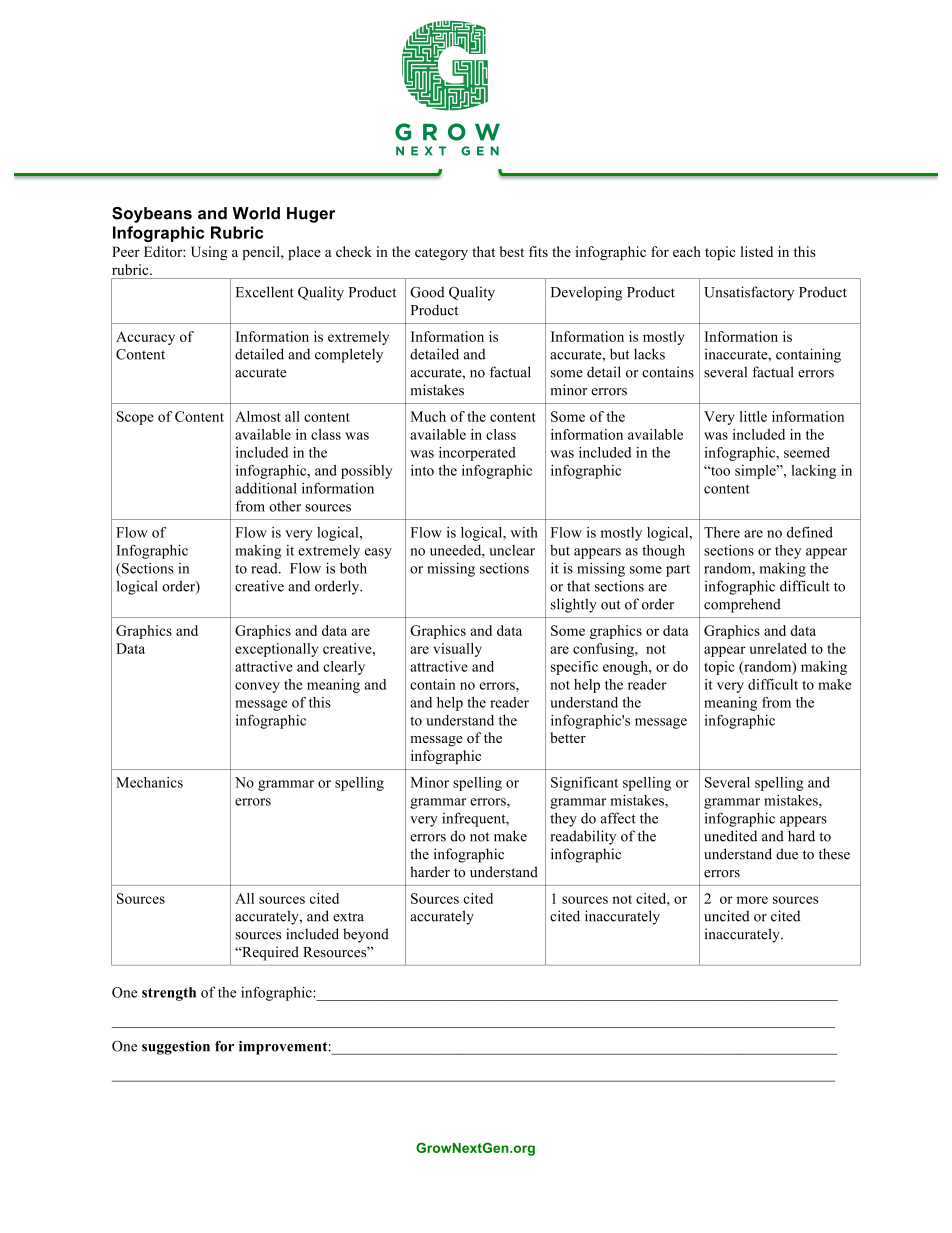 The width and height of the screenshot is (952, 1233). I want to click on with, so click(524, 532).
